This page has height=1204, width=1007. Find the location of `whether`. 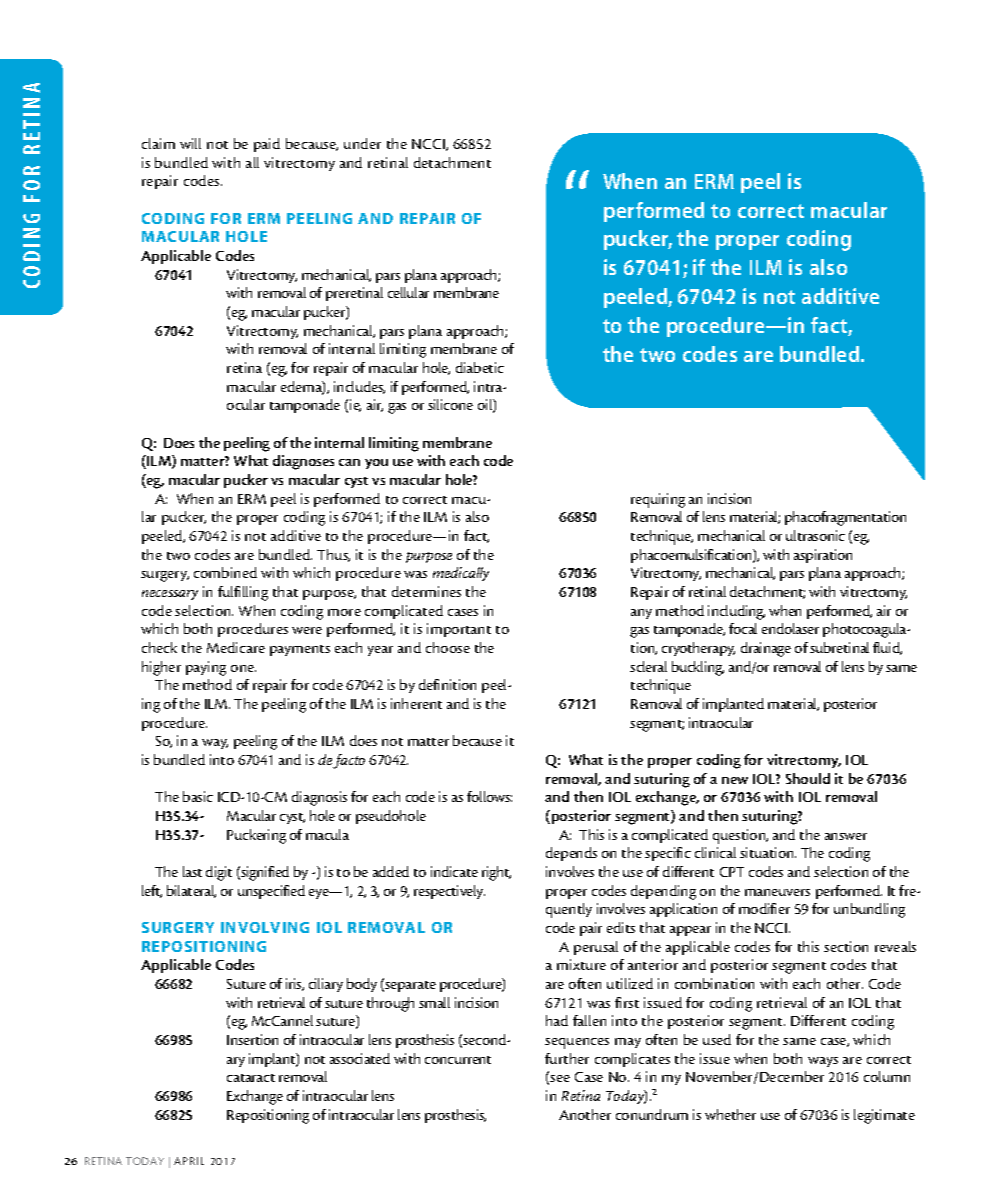

whether is located at coordinates (730, 1114).
